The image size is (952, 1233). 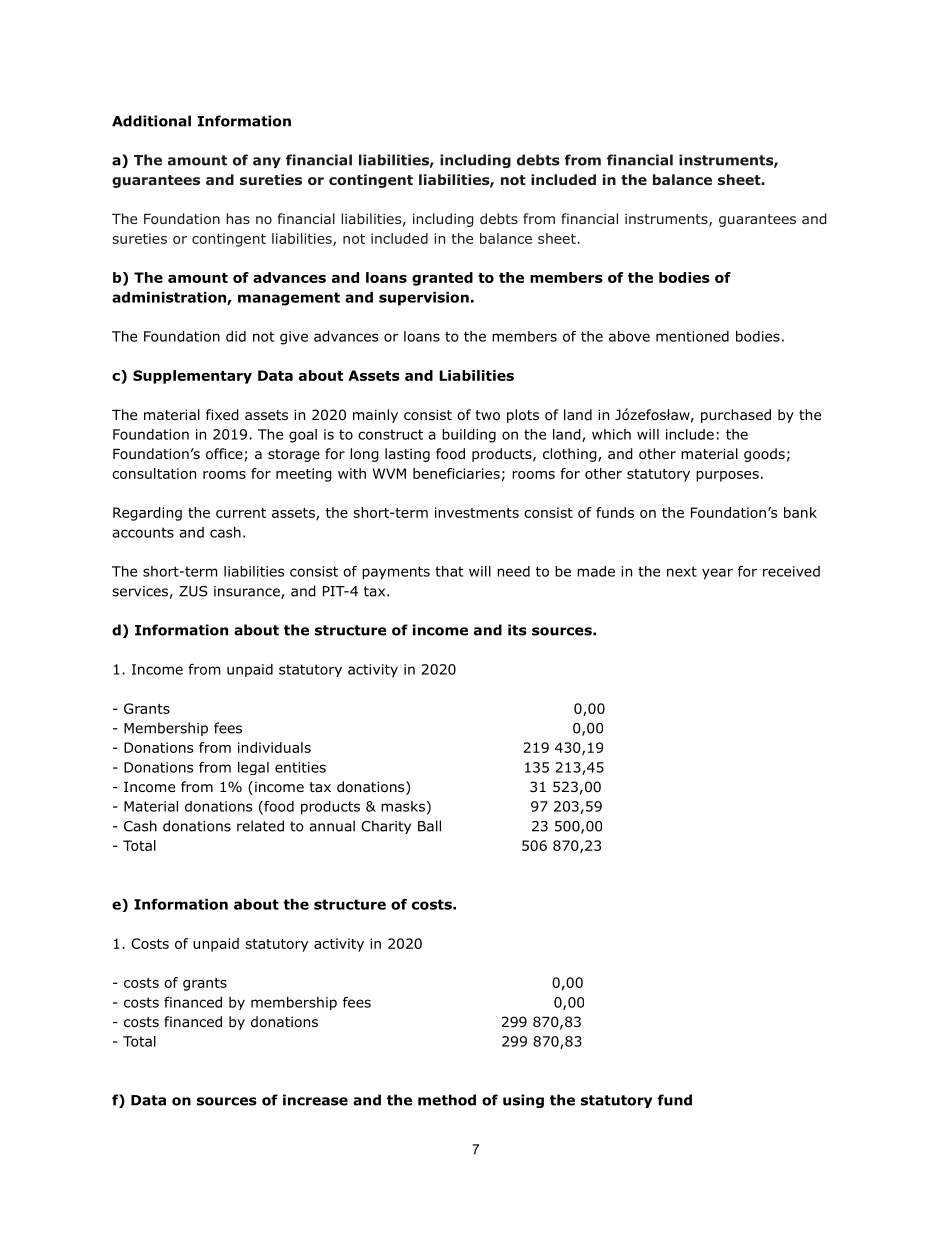 What do you see at coordinates (253, 768) in the screenshot?
I see `legal` at bounding box center [253, 768].
